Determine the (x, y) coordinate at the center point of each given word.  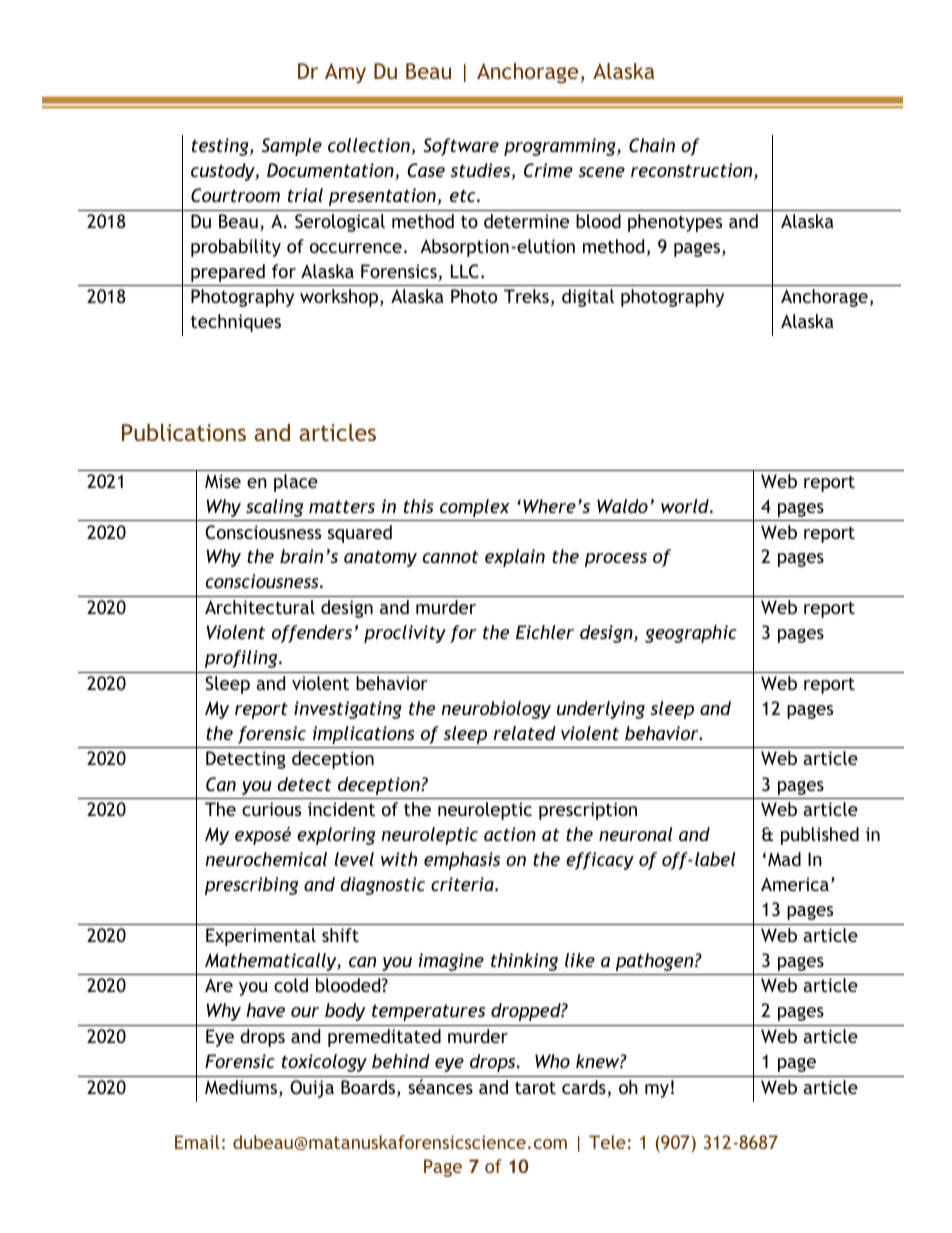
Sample (292, 147)
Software (461, 147)
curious (271, 809)
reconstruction (693, 171)
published (820, 836)
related (525, 733)
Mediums (242, 1088)
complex (475, 508)
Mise (223, 481)
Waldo (622, 506)
